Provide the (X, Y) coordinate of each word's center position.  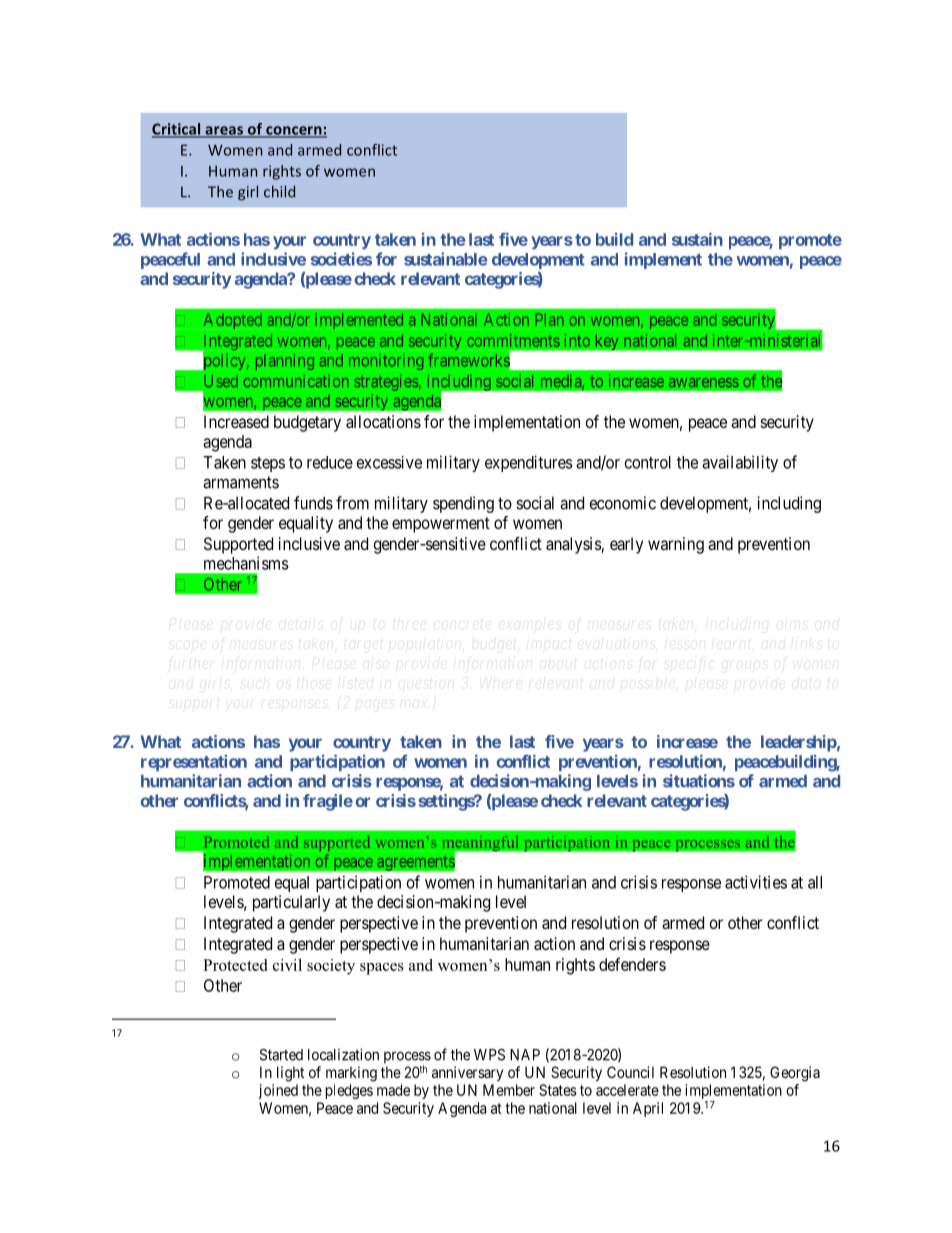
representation (194, 763)
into (577, 340)
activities (756, 882)
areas (224, 131)
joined (278, 1091)
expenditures (529, 463)
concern (294, 131)
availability (740, 463)
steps (268, 464)
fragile (328, 802)
